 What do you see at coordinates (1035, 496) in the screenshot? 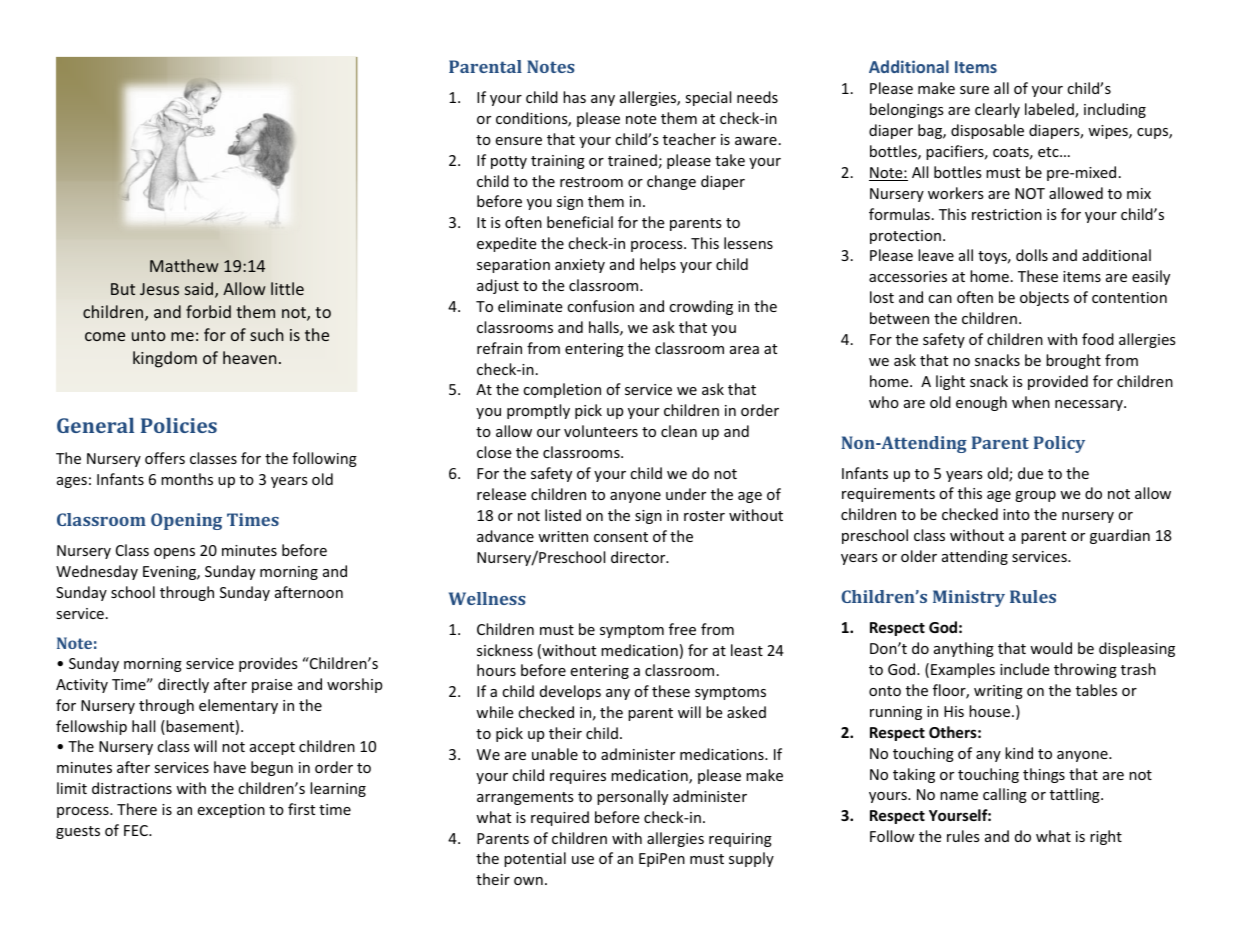
I see `group` at bounding box center [1035, 496].
